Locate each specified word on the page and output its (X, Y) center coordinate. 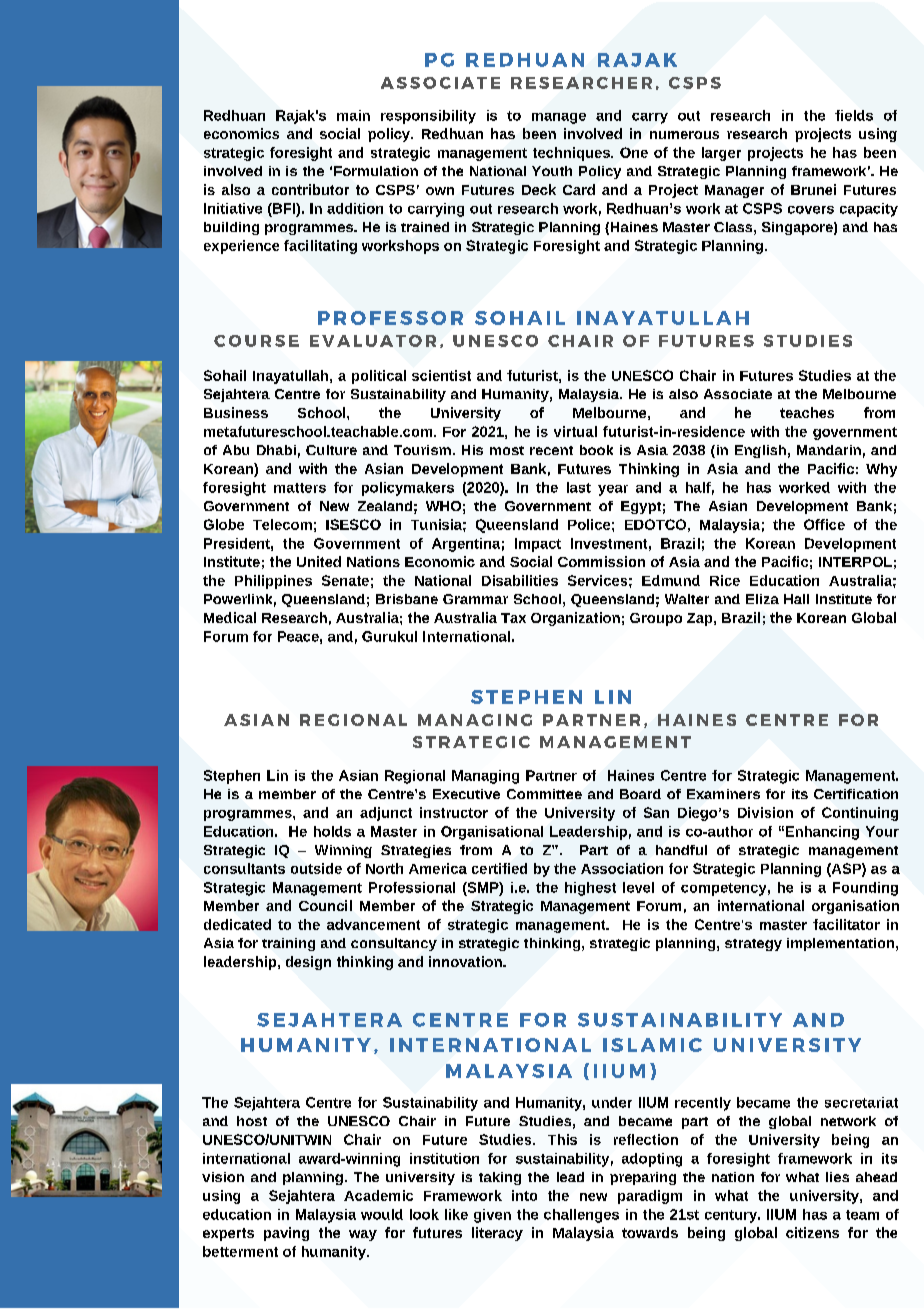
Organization (575, 619)
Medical (230, 617)
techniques (572, 154)
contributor (310, 189)
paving (286, 1234)
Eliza (762, 599)
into (524, 1195)
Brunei (813, 189)
